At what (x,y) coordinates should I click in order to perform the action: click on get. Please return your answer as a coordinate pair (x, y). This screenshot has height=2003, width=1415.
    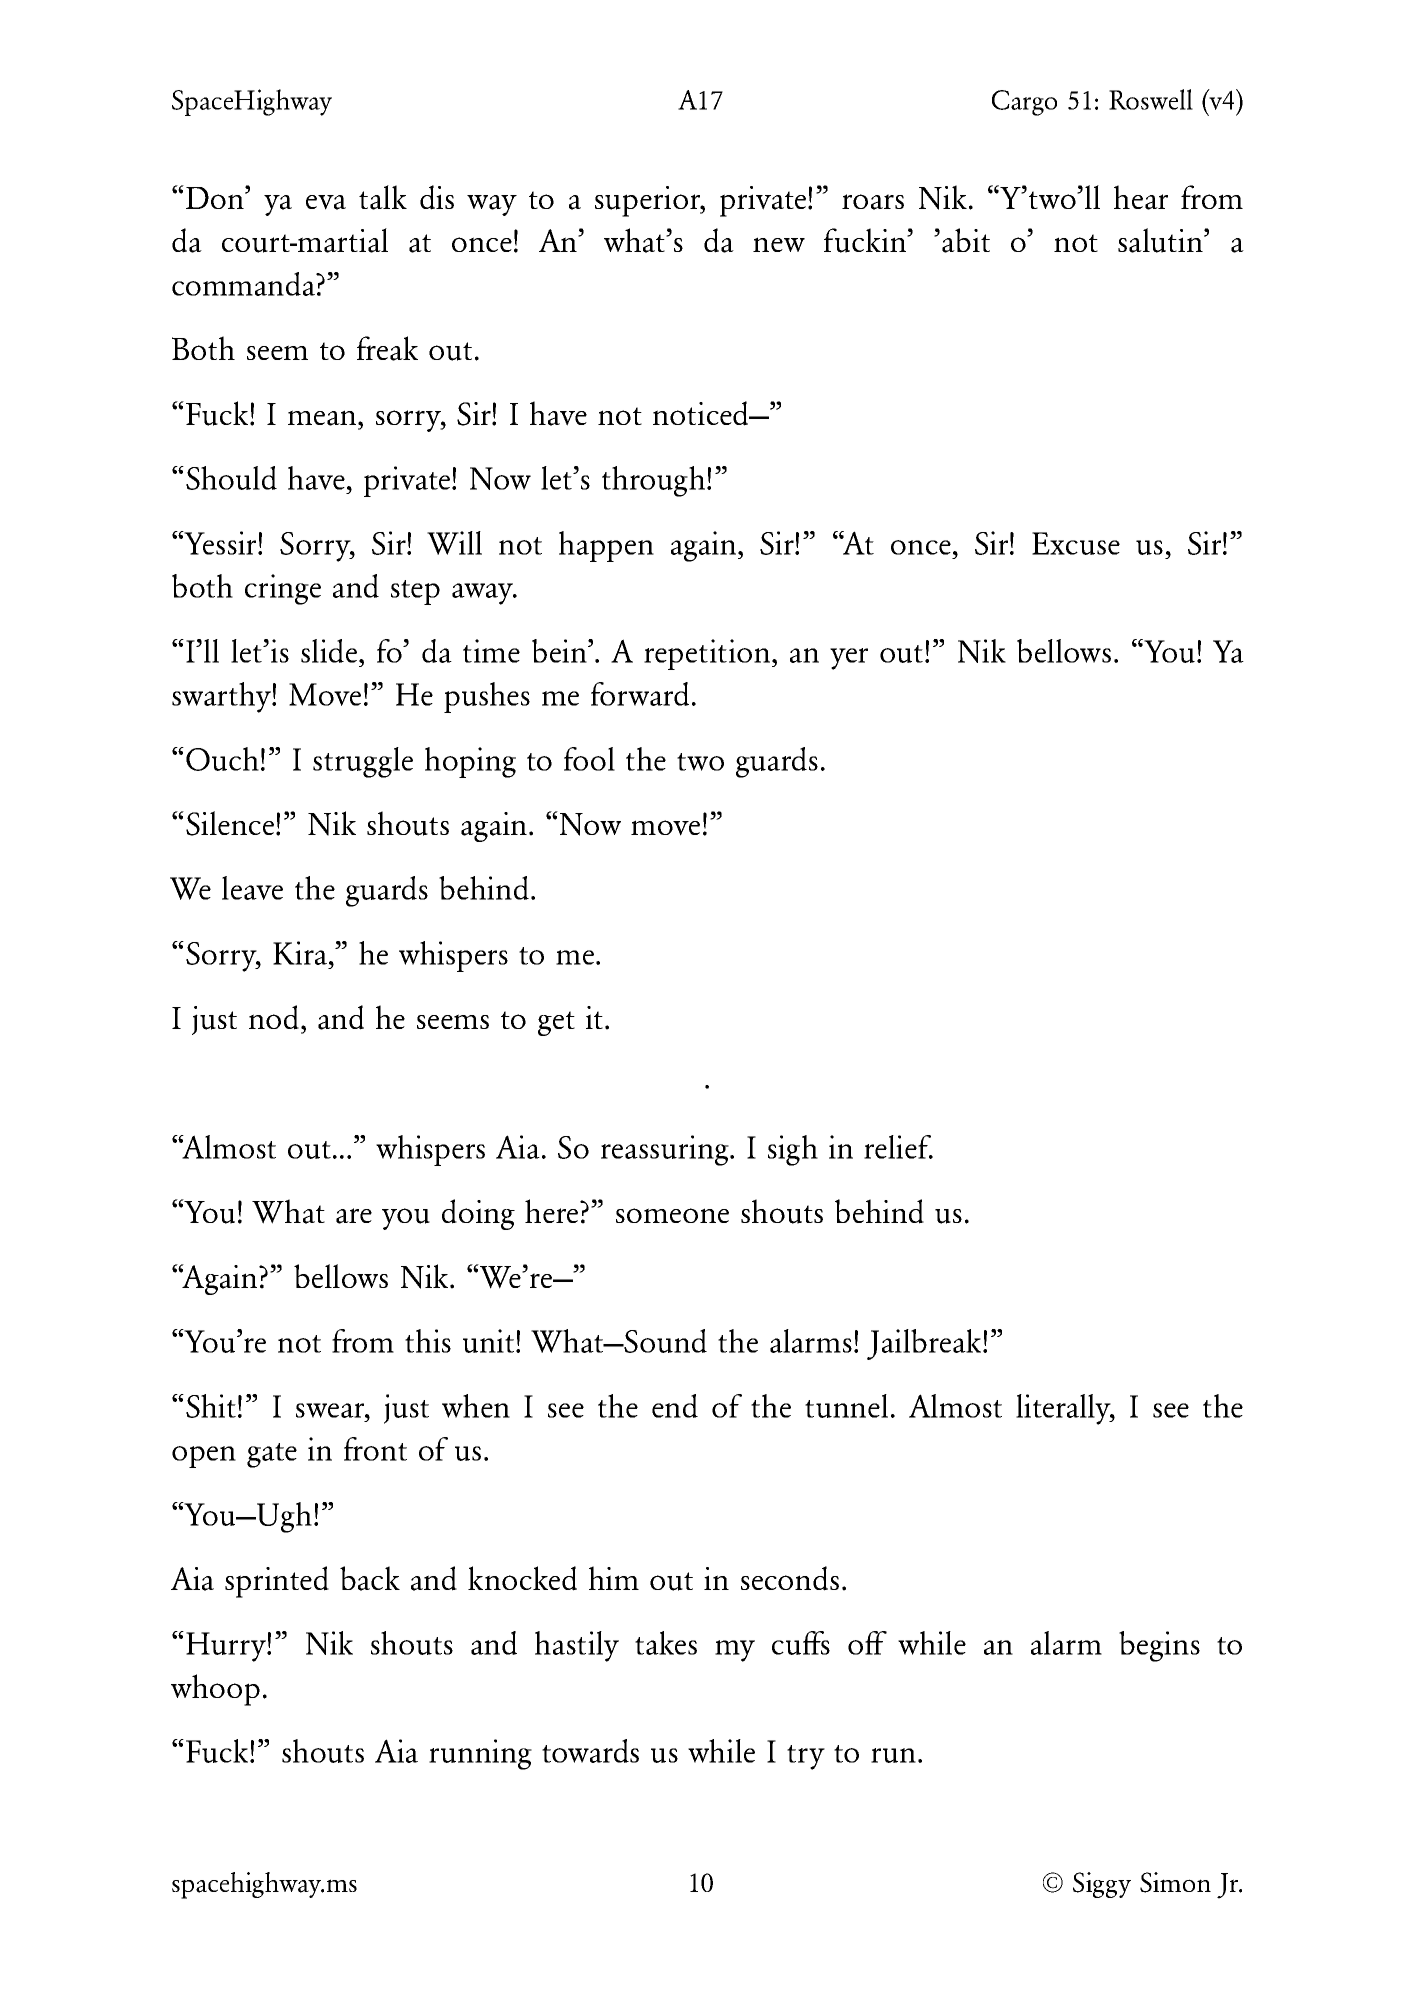
    Looking at the image, I should click on (556, 1023).
